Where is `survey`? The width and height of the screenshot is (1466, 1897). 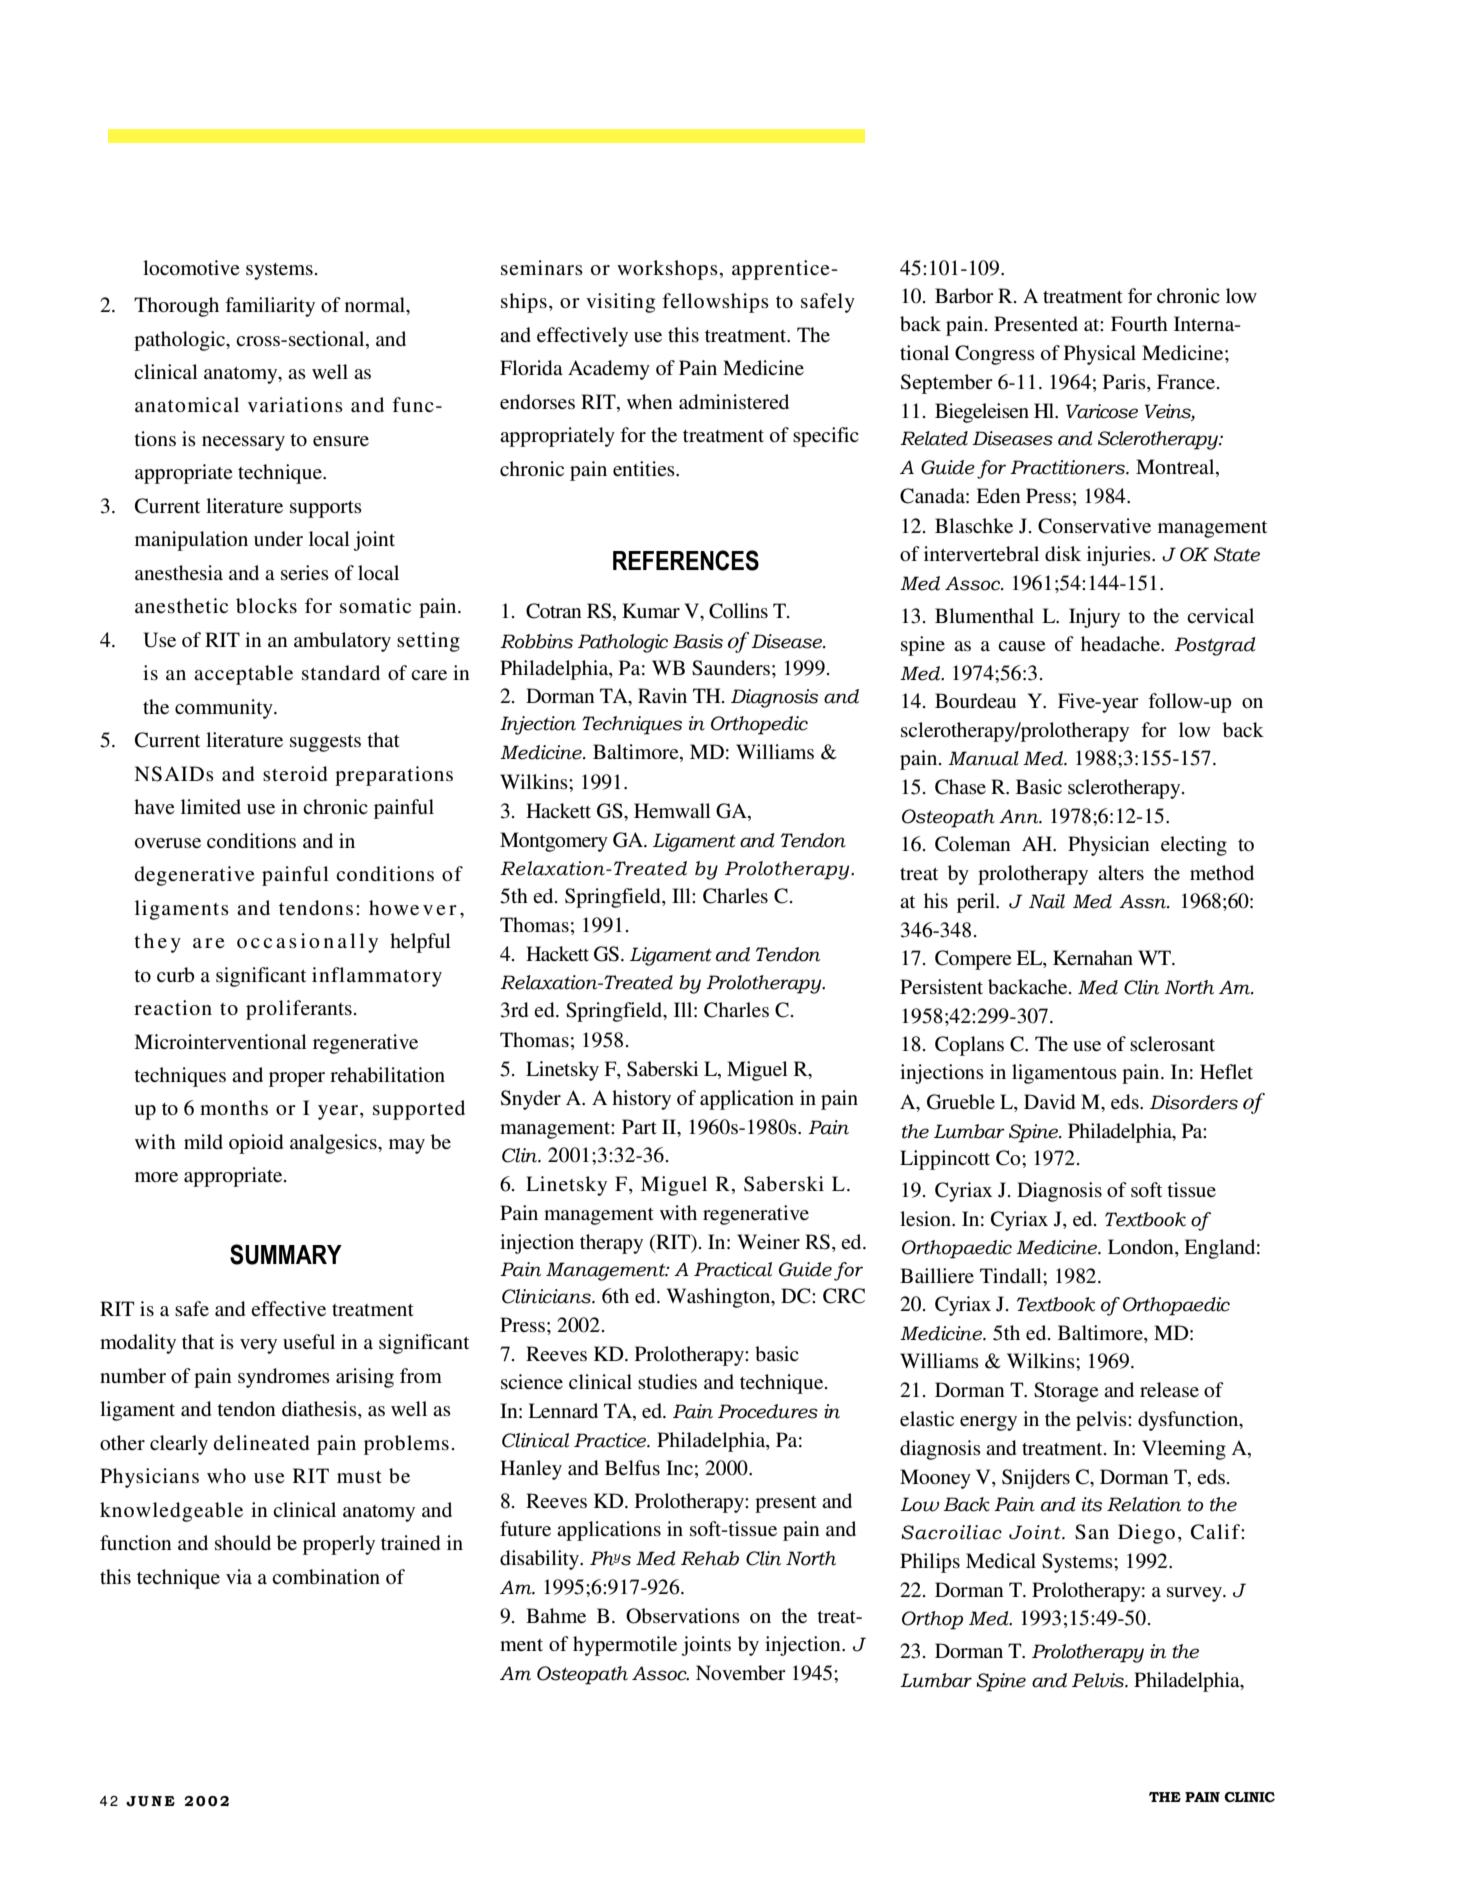
survey is located at coordinates (1196, 1594).
